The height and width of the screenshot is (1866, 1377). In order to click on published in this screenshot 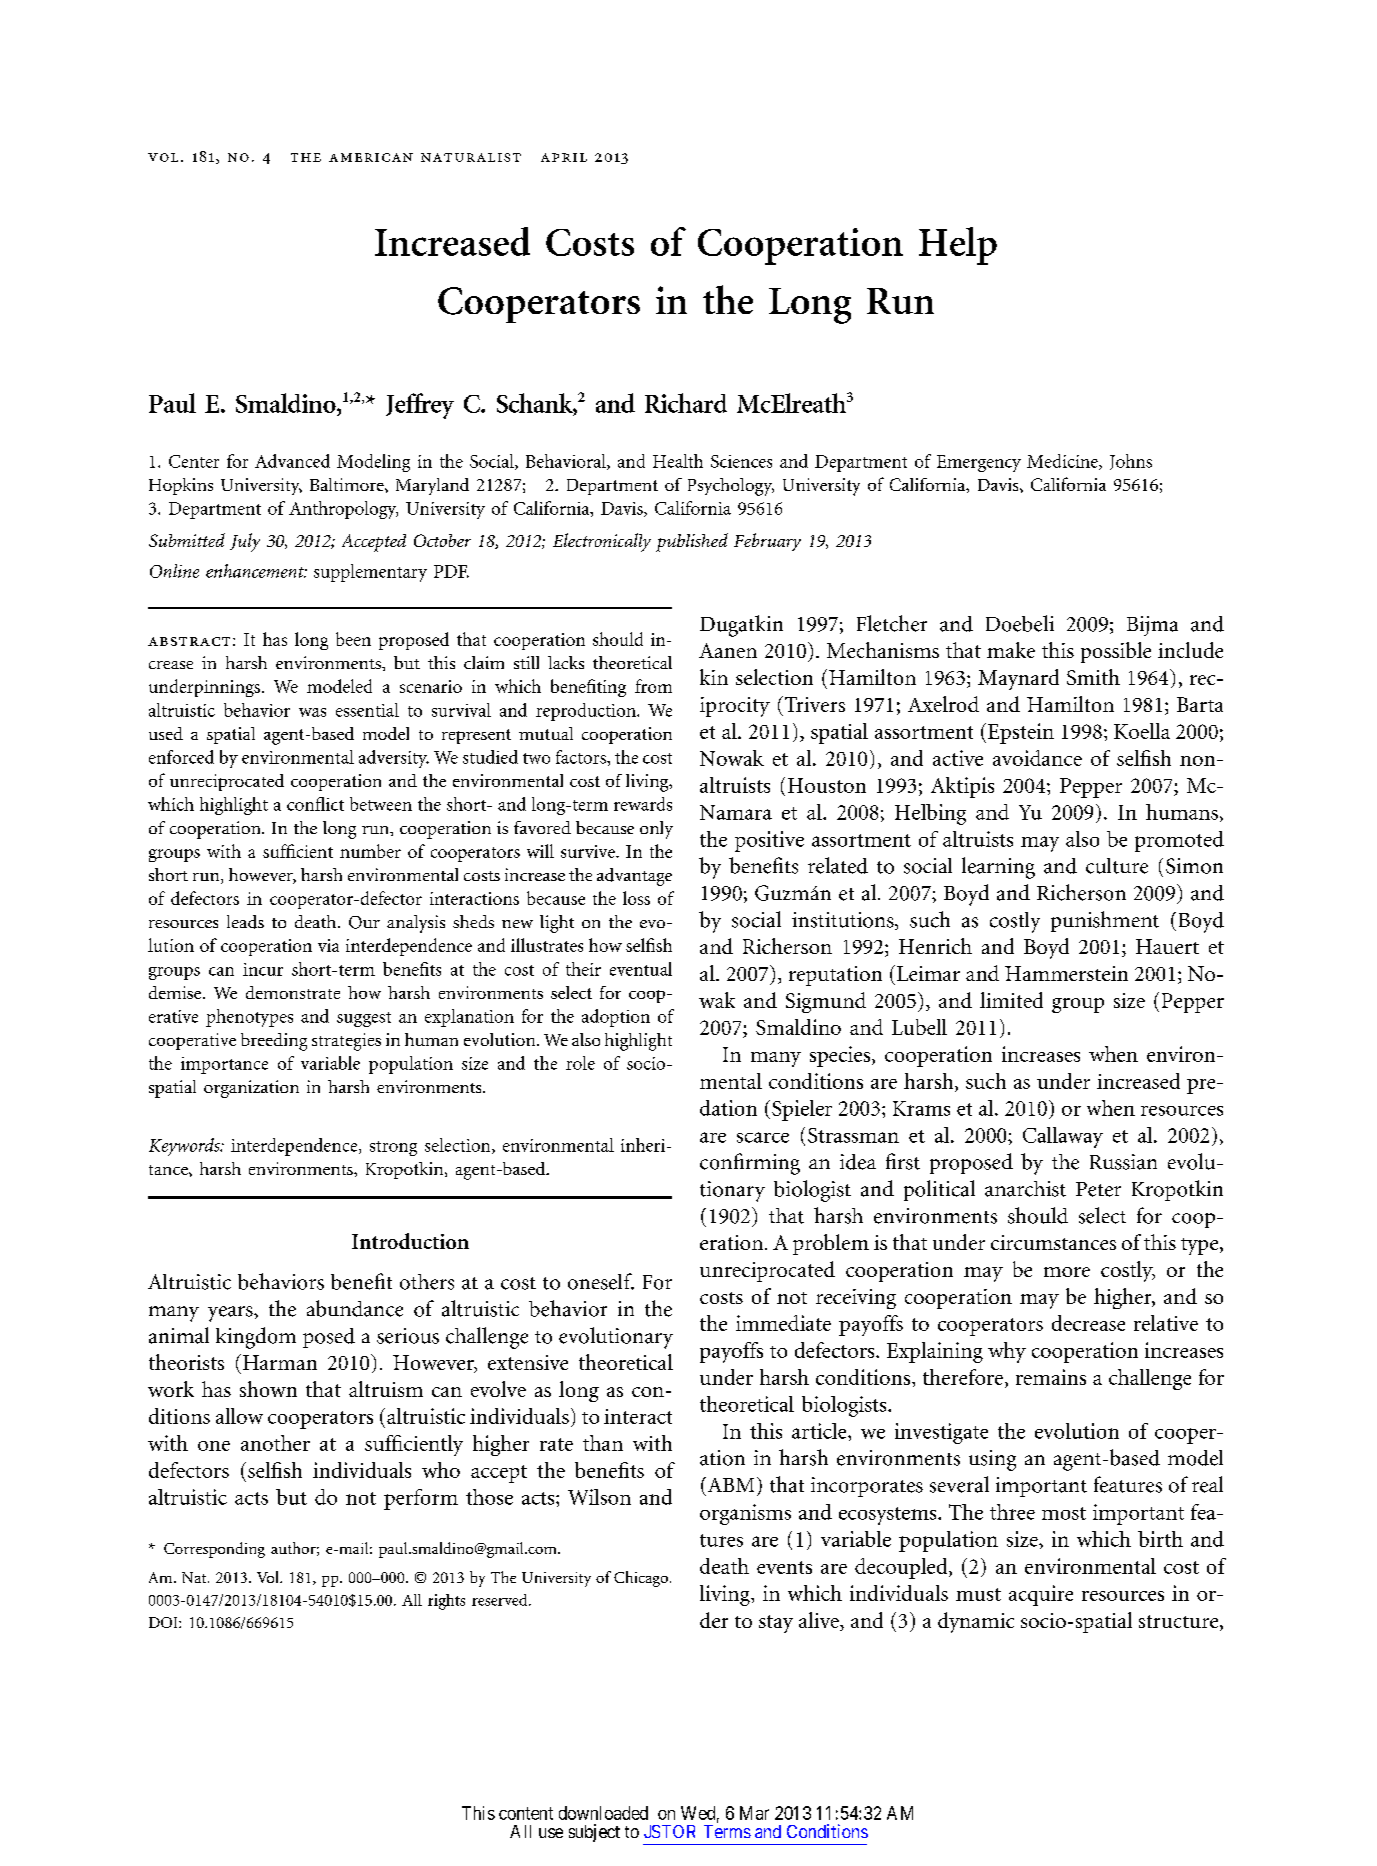, I will do `click(692, 542)`.
